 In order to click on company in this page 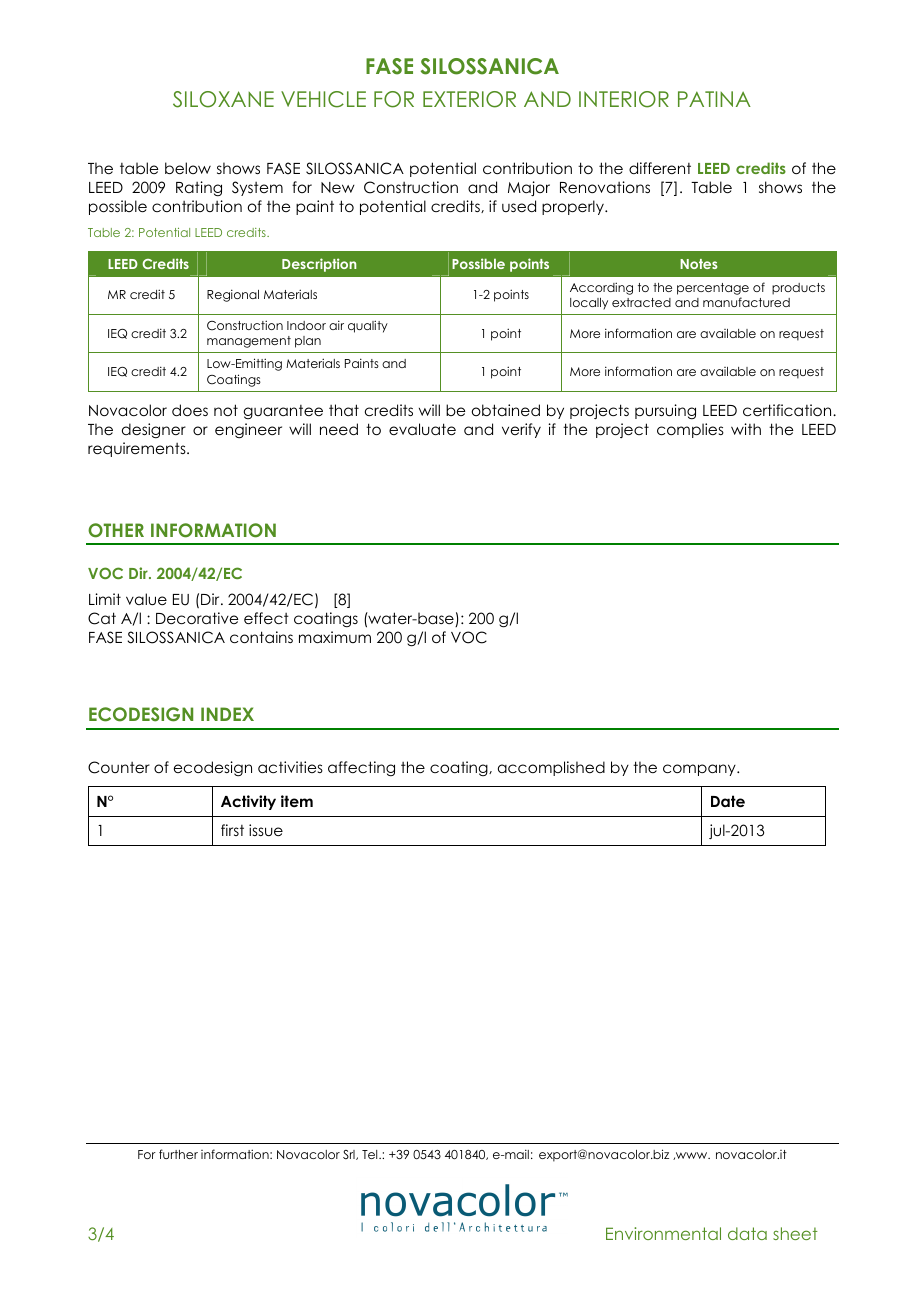, I will do `click(700, 770)`.
